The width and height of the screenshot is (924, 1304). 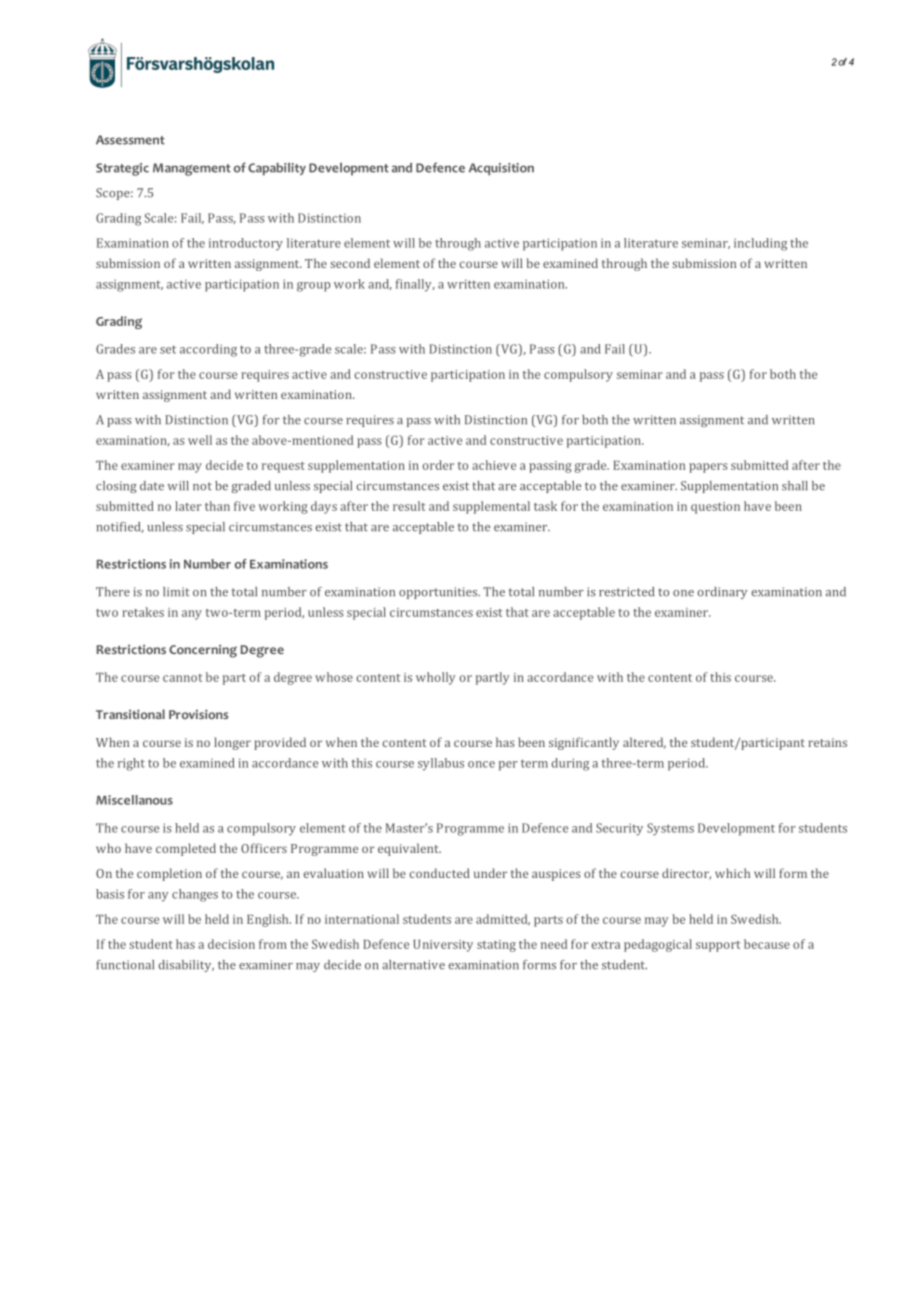 What do you see at coordinates (176, 592) in the screenshot?
I see `limit` at bounding box center [176, 592].
